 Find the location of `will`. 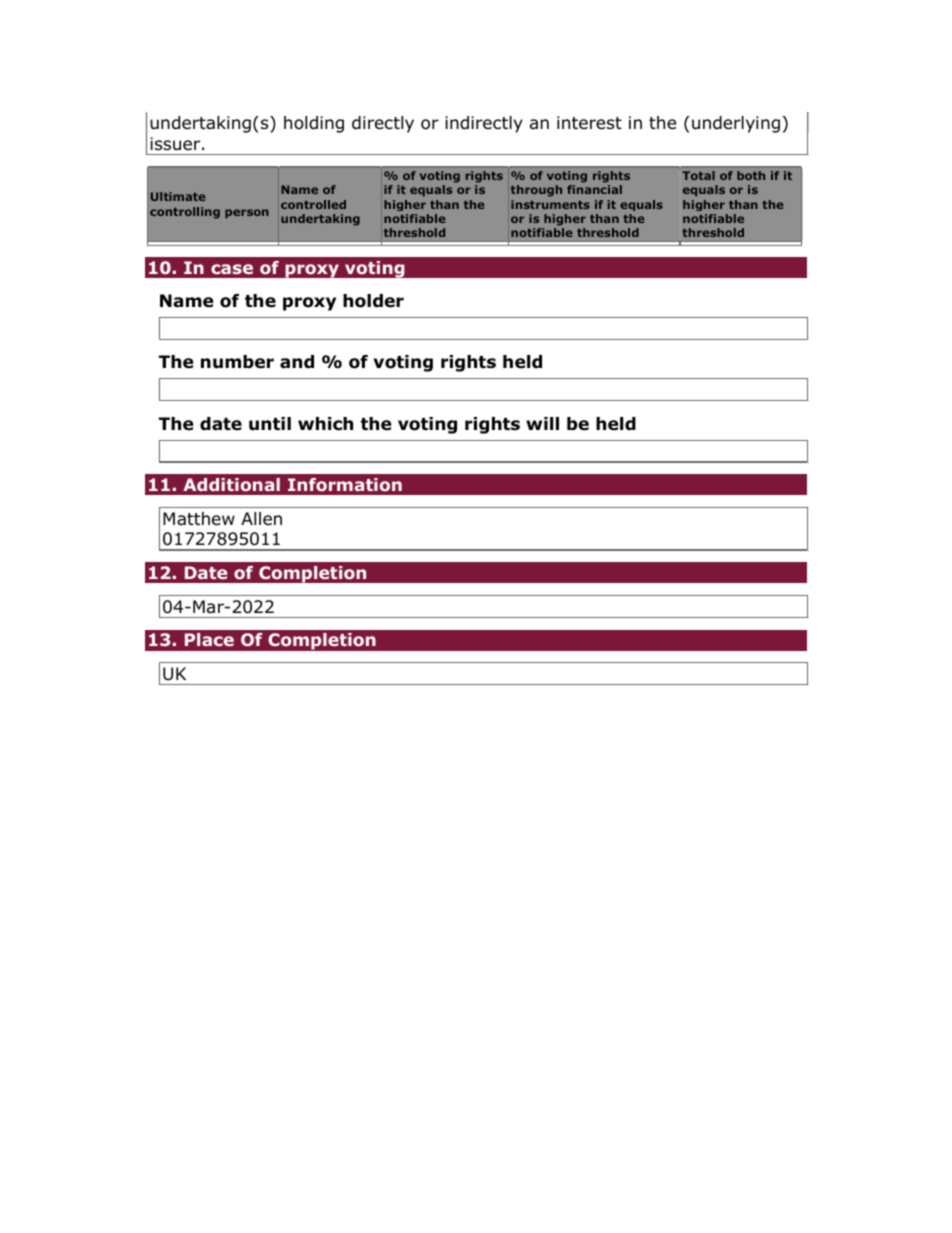

will is located at coordinates (542, 423).
